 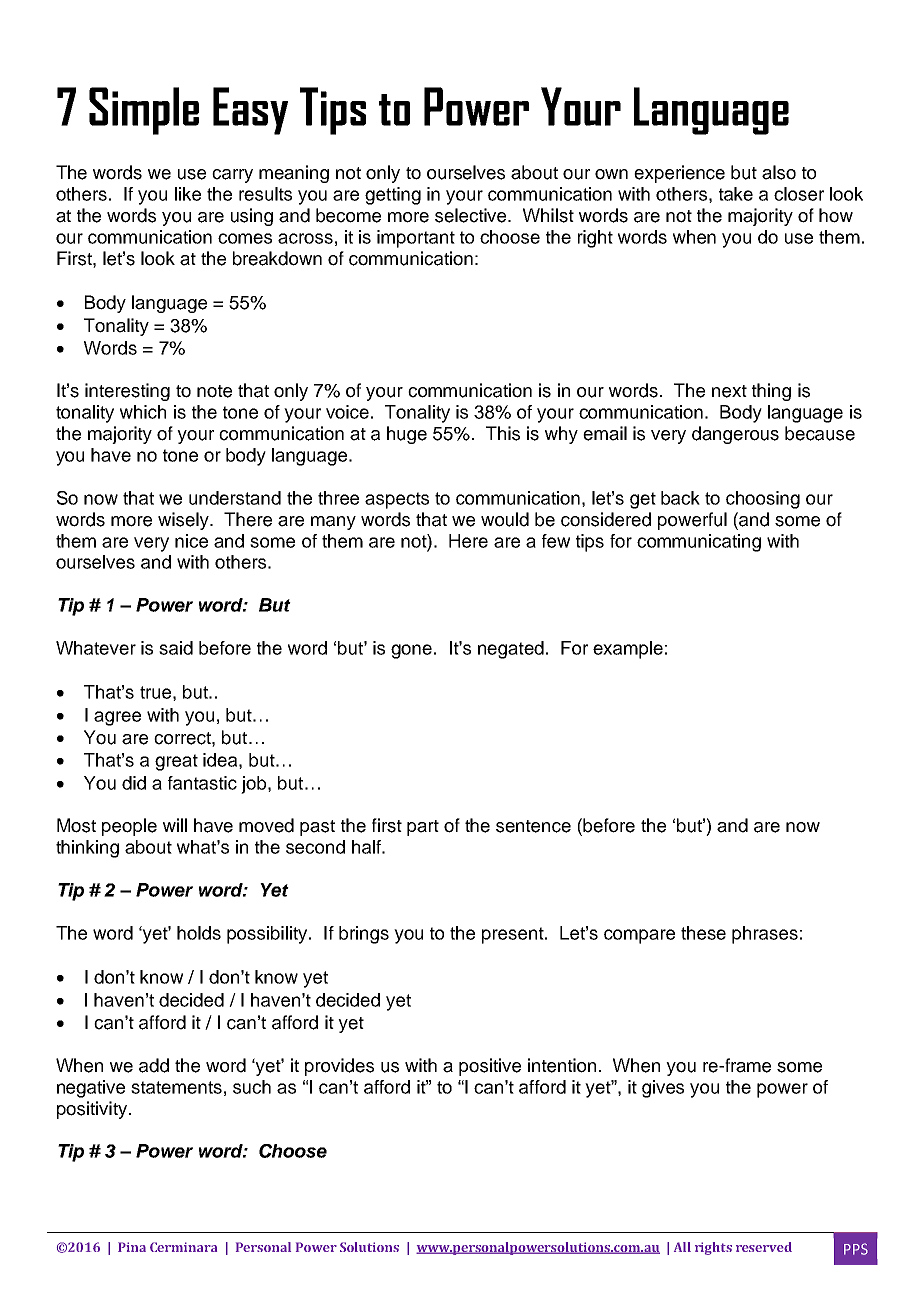 I want to click on choosing, so click(x=763, y=500).
